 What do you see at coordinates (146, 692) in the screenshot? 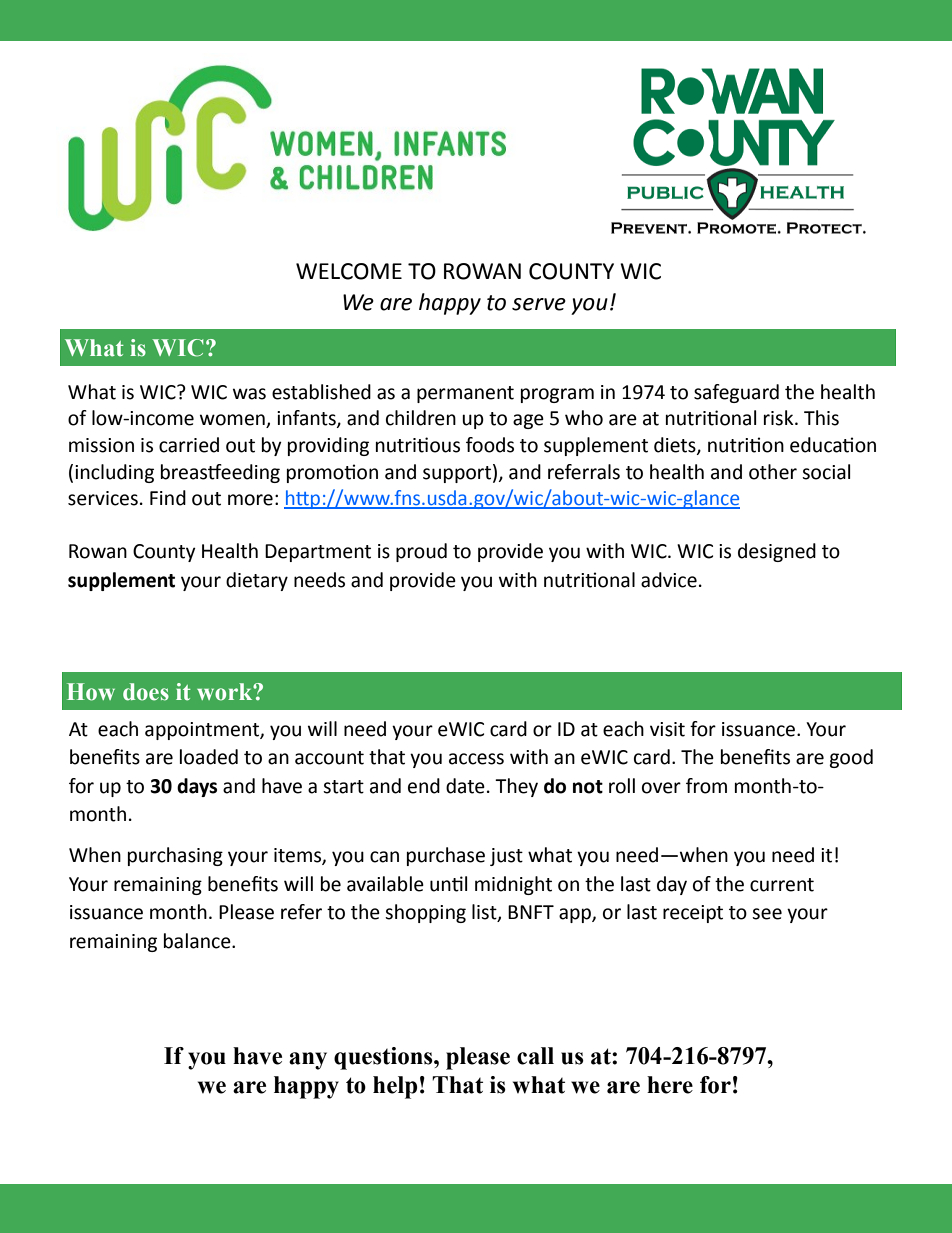
I see `does` at bounding box center [146, 692].
